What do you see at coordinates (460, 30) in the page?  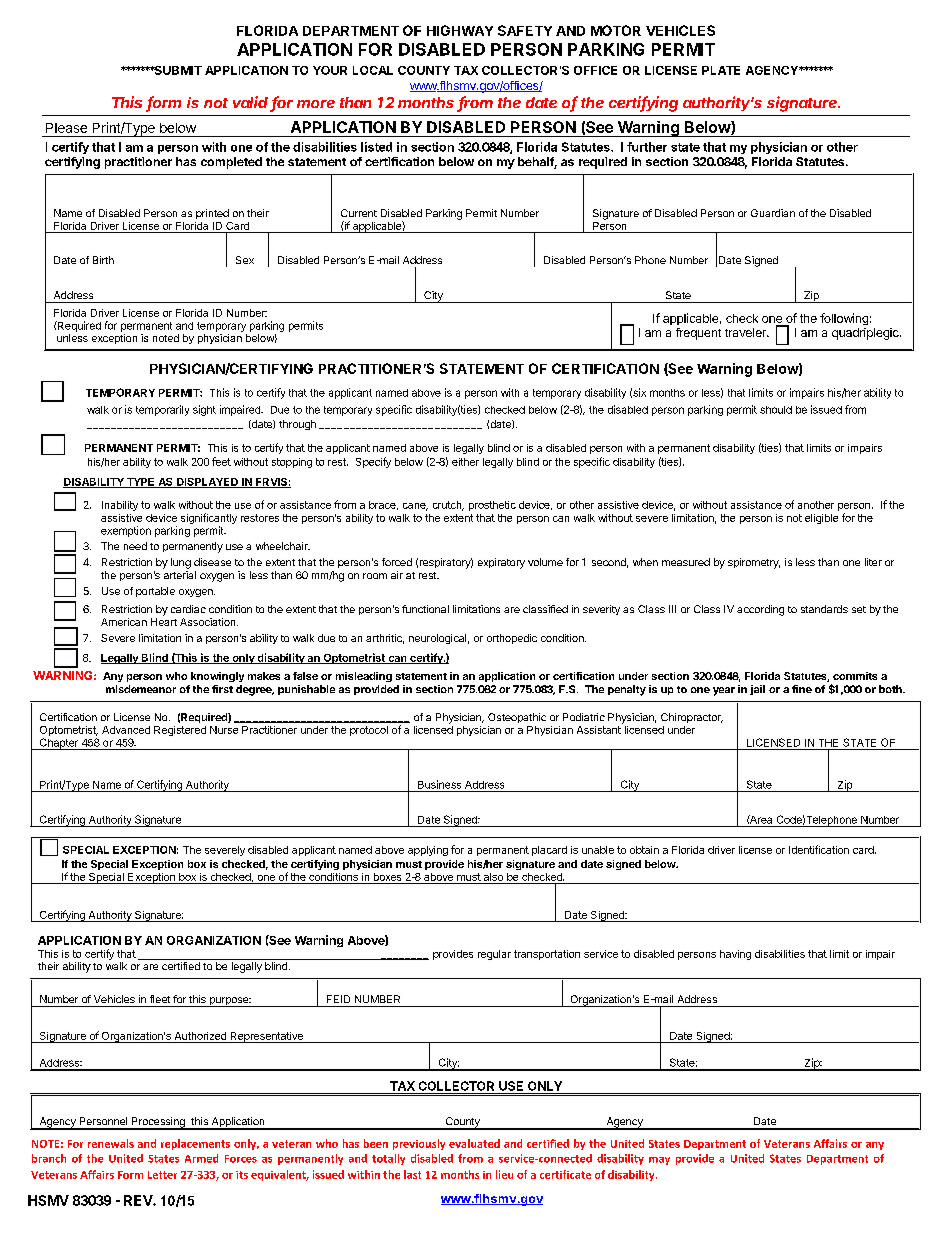 I see `HIGHWAY` at bounding box center [460, 30].
